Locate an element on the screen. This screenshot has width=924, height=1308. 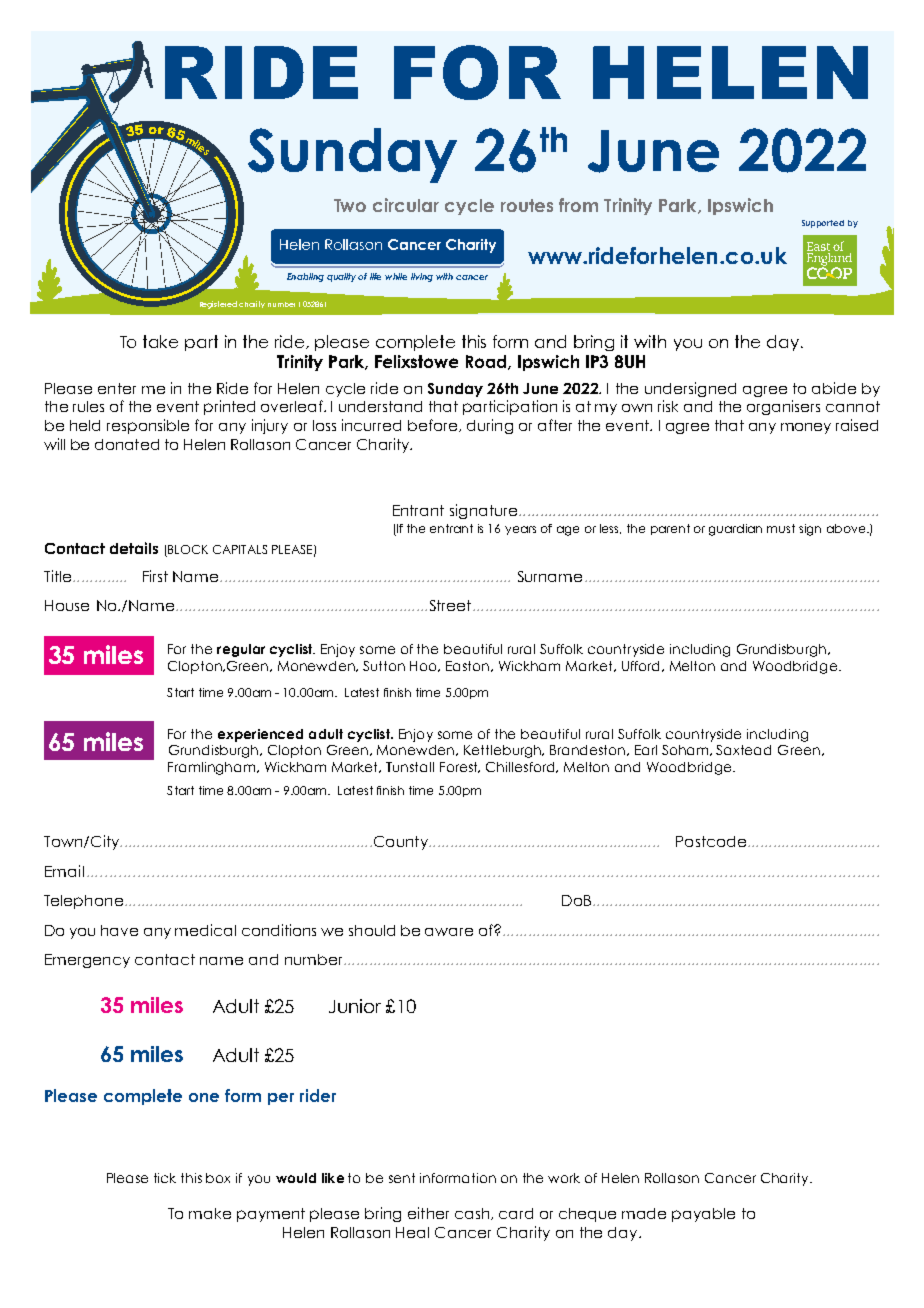
aware is located at coordinates (449, 932).
